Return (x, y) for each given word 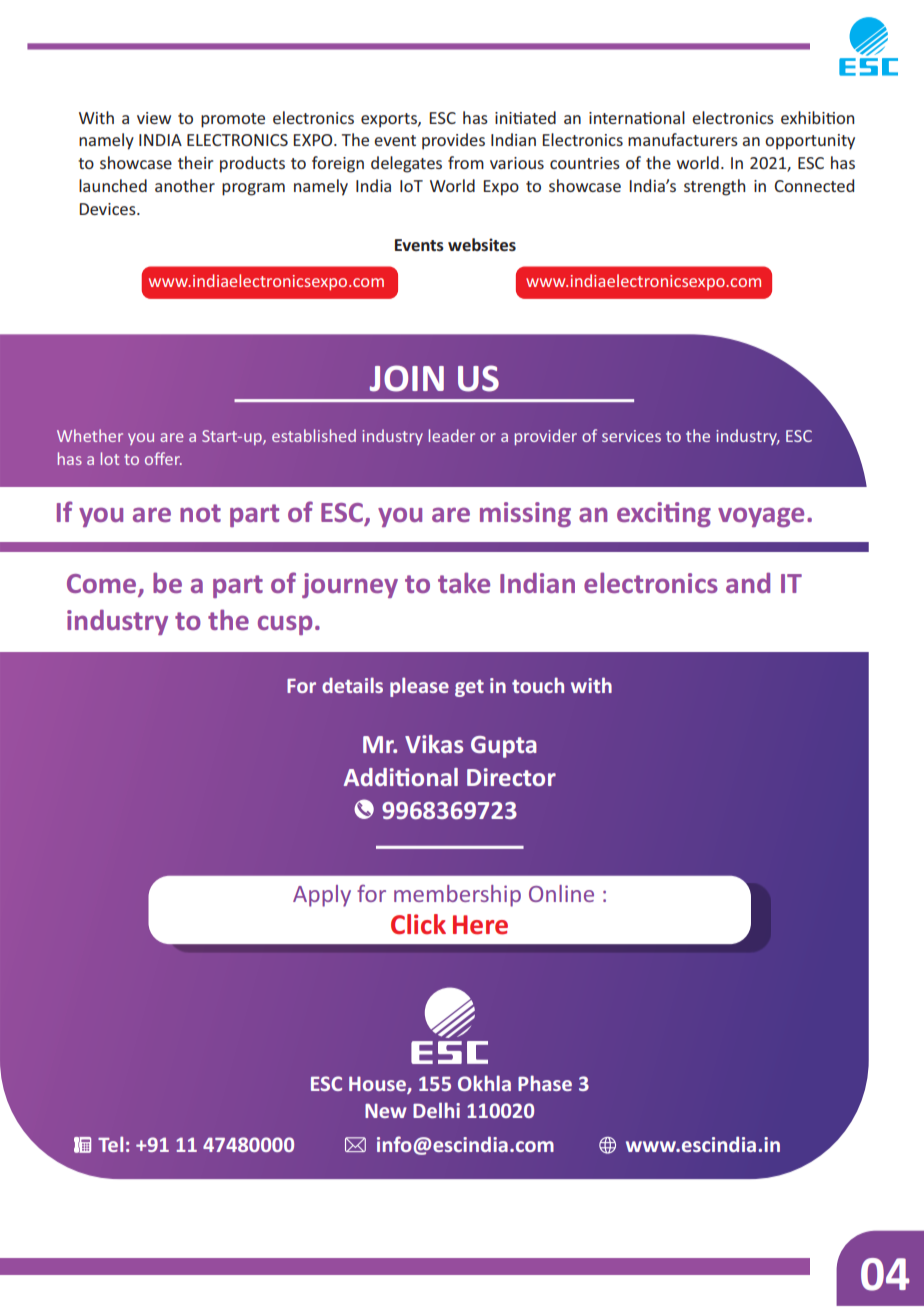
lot (110, 458)
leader (452, 435)
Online (561, 893)
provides (453, 141)
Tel (110, 1144)
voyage (761, 517)
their (195, 162)
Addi (370, 777)
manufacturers (683, 139)
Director (511, 777)
